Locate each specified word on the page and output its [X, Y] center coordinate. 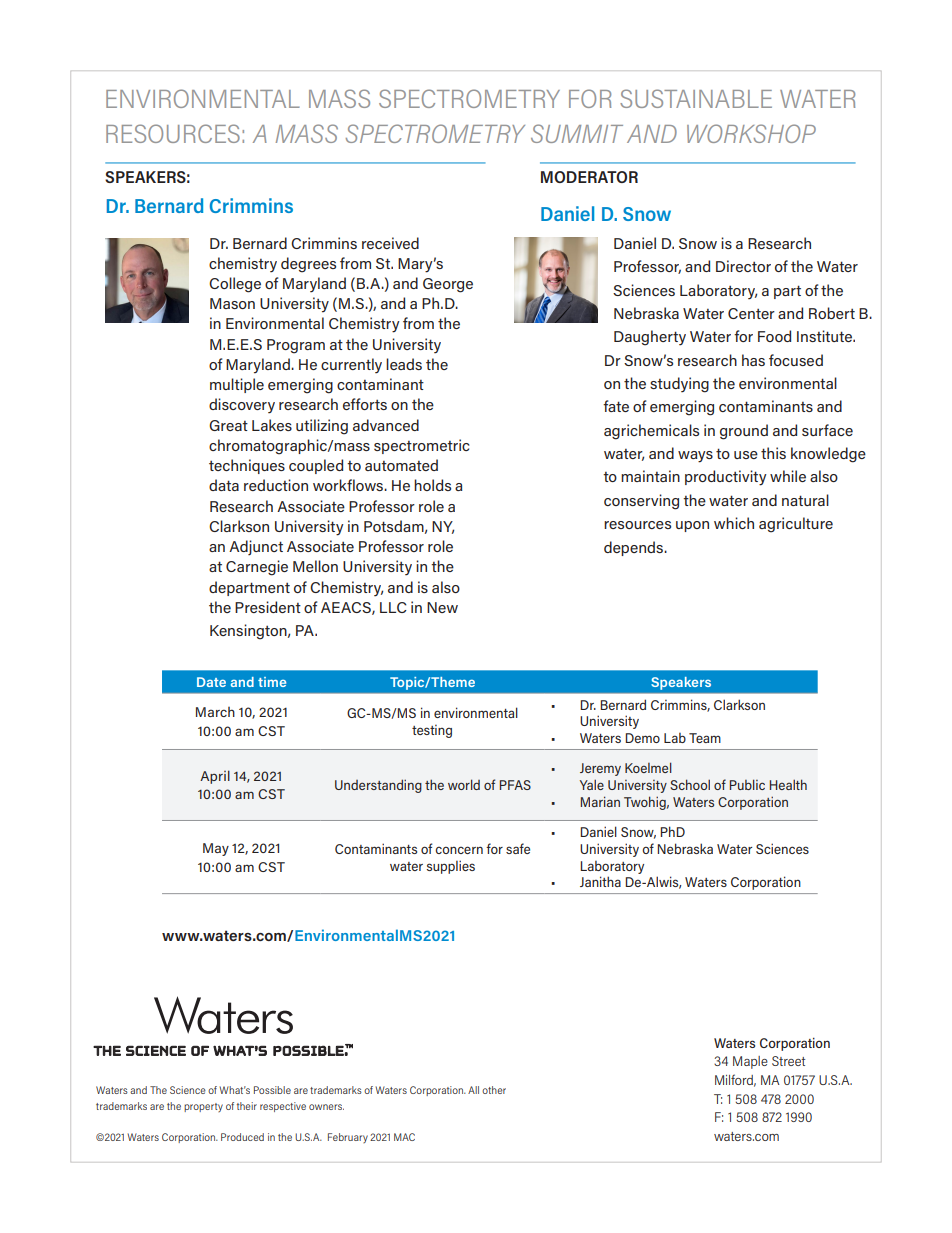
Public [747, 784]
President [268, 607]
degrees [308, 265]
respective [283, 1107]
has [753, 360]
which [734, 523]
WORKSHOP [751, 133]
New [442, 607]
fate [616, 406]
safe [518, 848]
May [216, 849]
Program [296, 346]
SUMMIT [577, 133]
